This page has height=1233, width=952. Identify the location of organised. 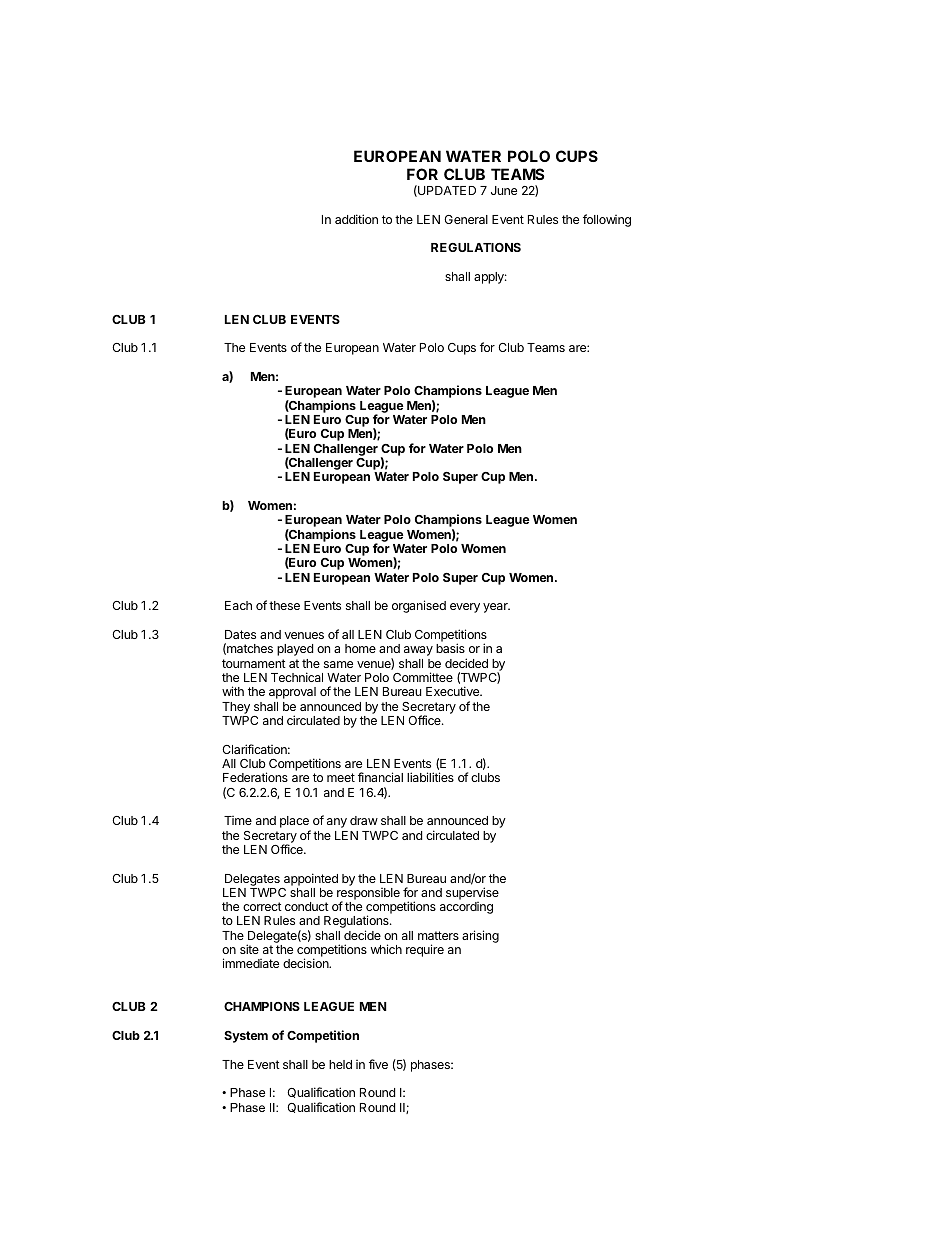
(419, 606).
